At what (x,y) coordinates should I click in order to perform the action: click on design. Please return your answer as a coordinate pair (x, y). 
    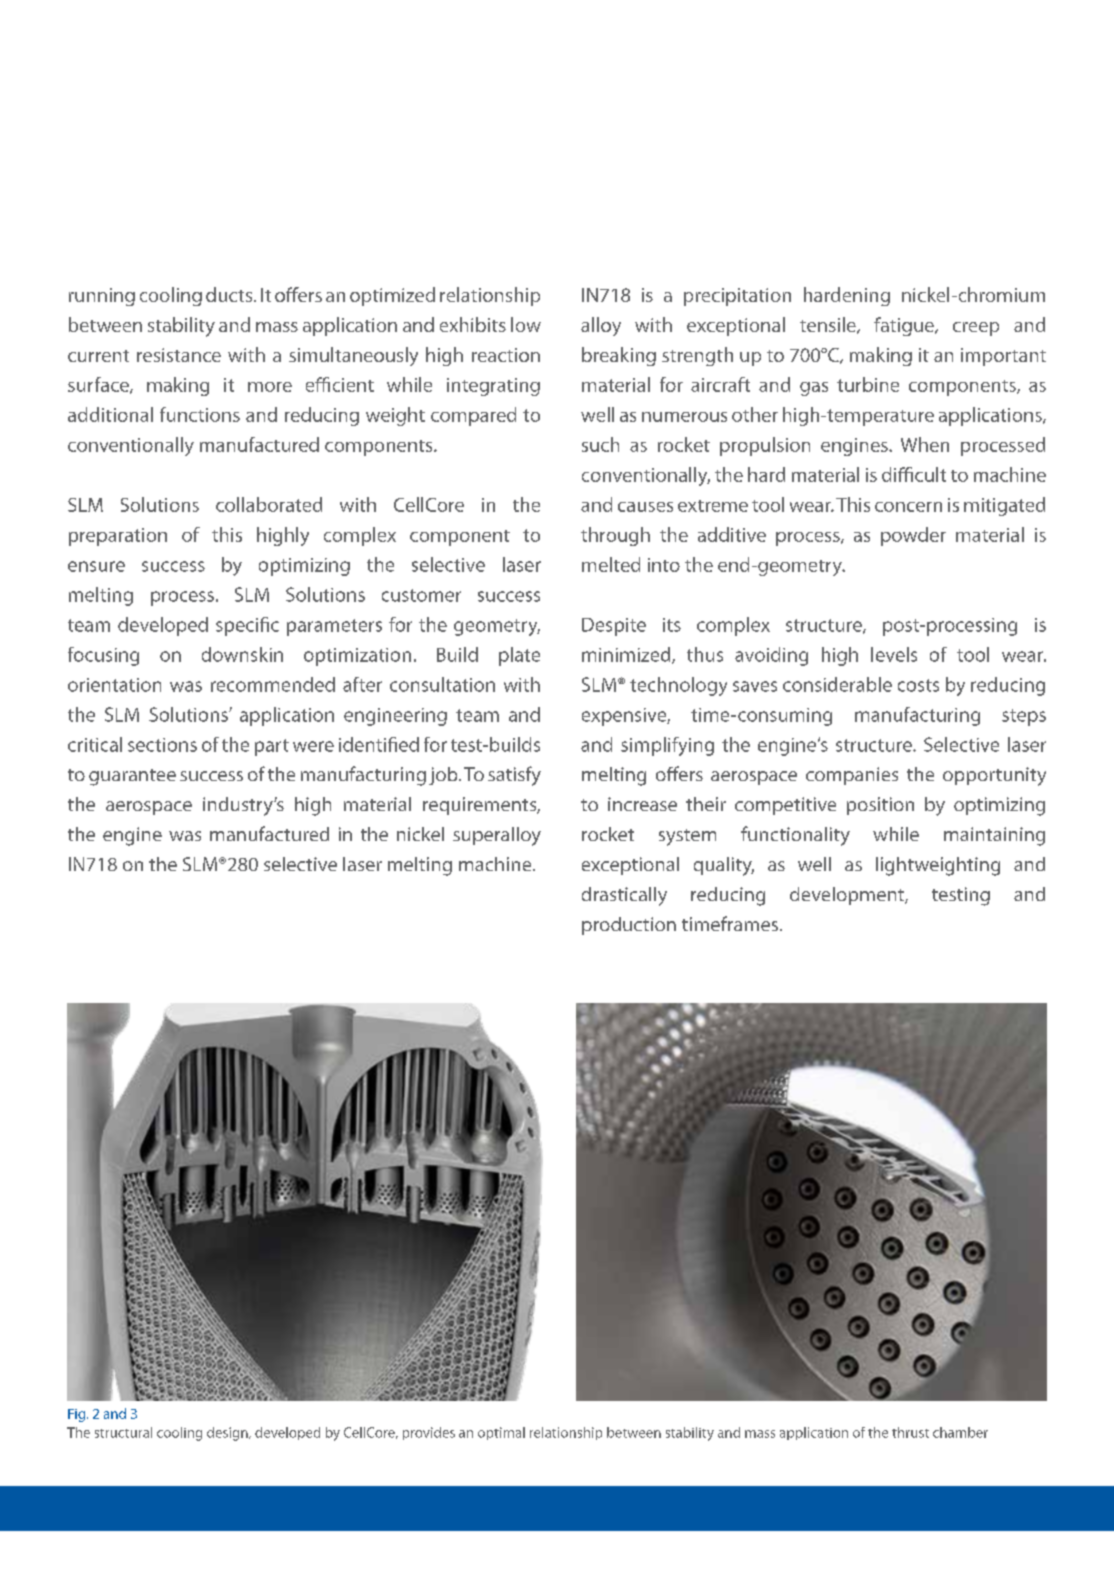
    Looking at the image, I should click on (228, 1434).
